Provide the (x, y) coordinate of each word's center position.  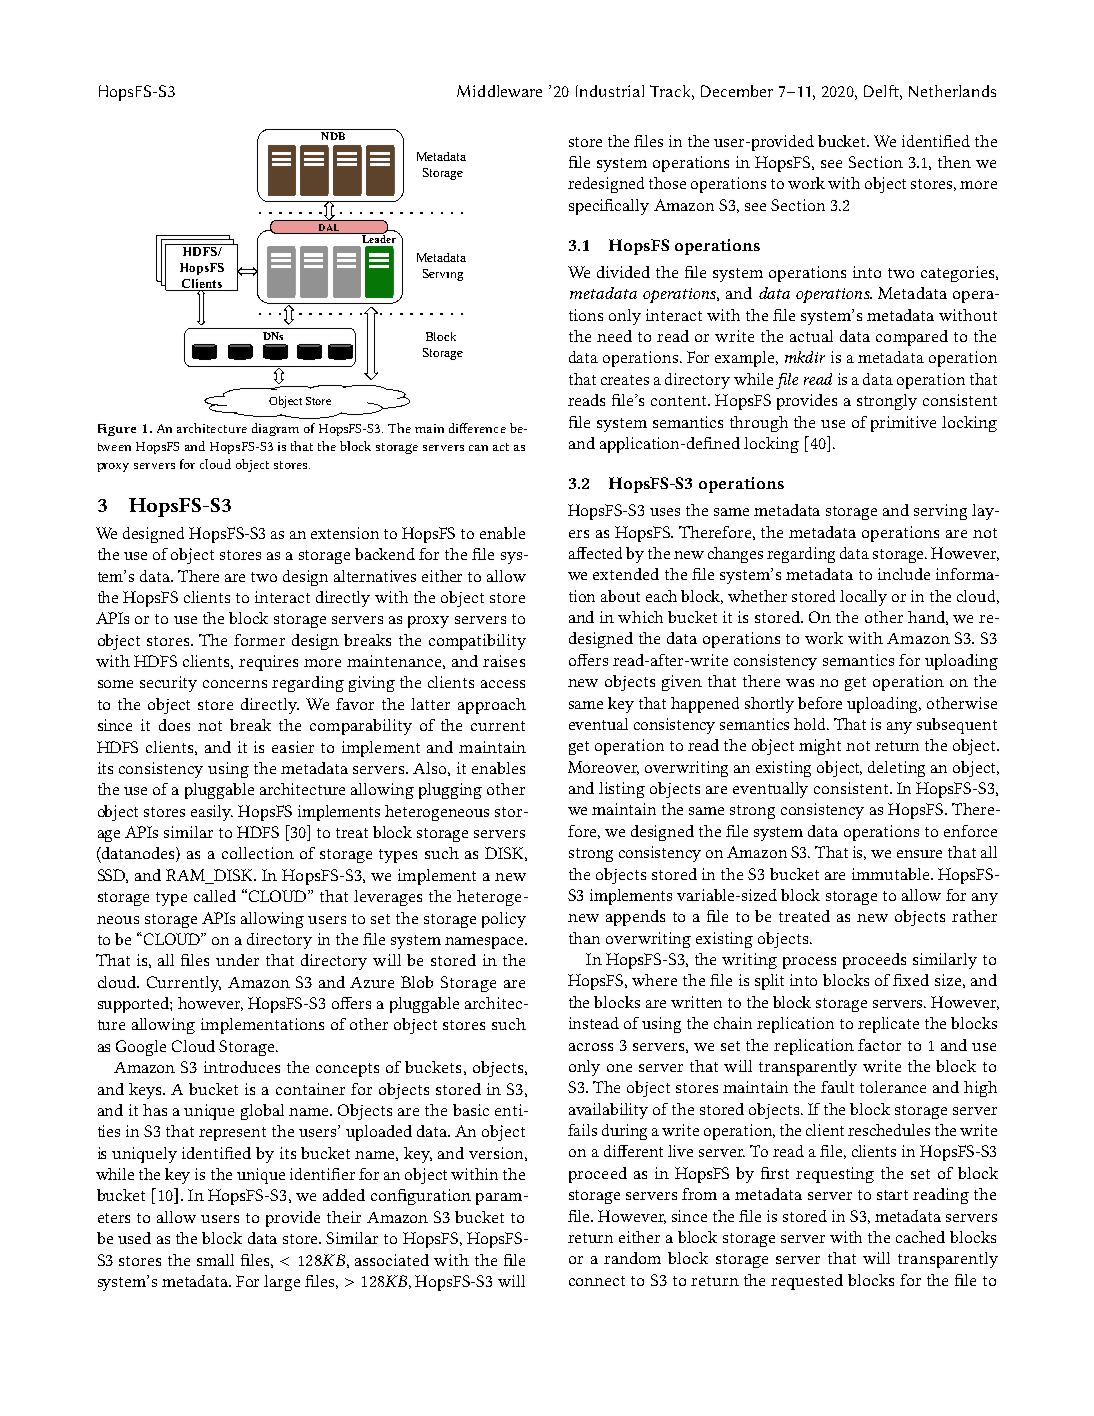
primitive (903, 424)
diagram (275, 429)
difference (477, 428)
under (237, 960)
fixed (911, 980)
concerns (235, 684)
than (584, 938)
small (215, 1260)
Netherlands (952, 91)
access (503, 684)
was (800, 683)
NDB (333, 136)
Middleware (499, 91)
